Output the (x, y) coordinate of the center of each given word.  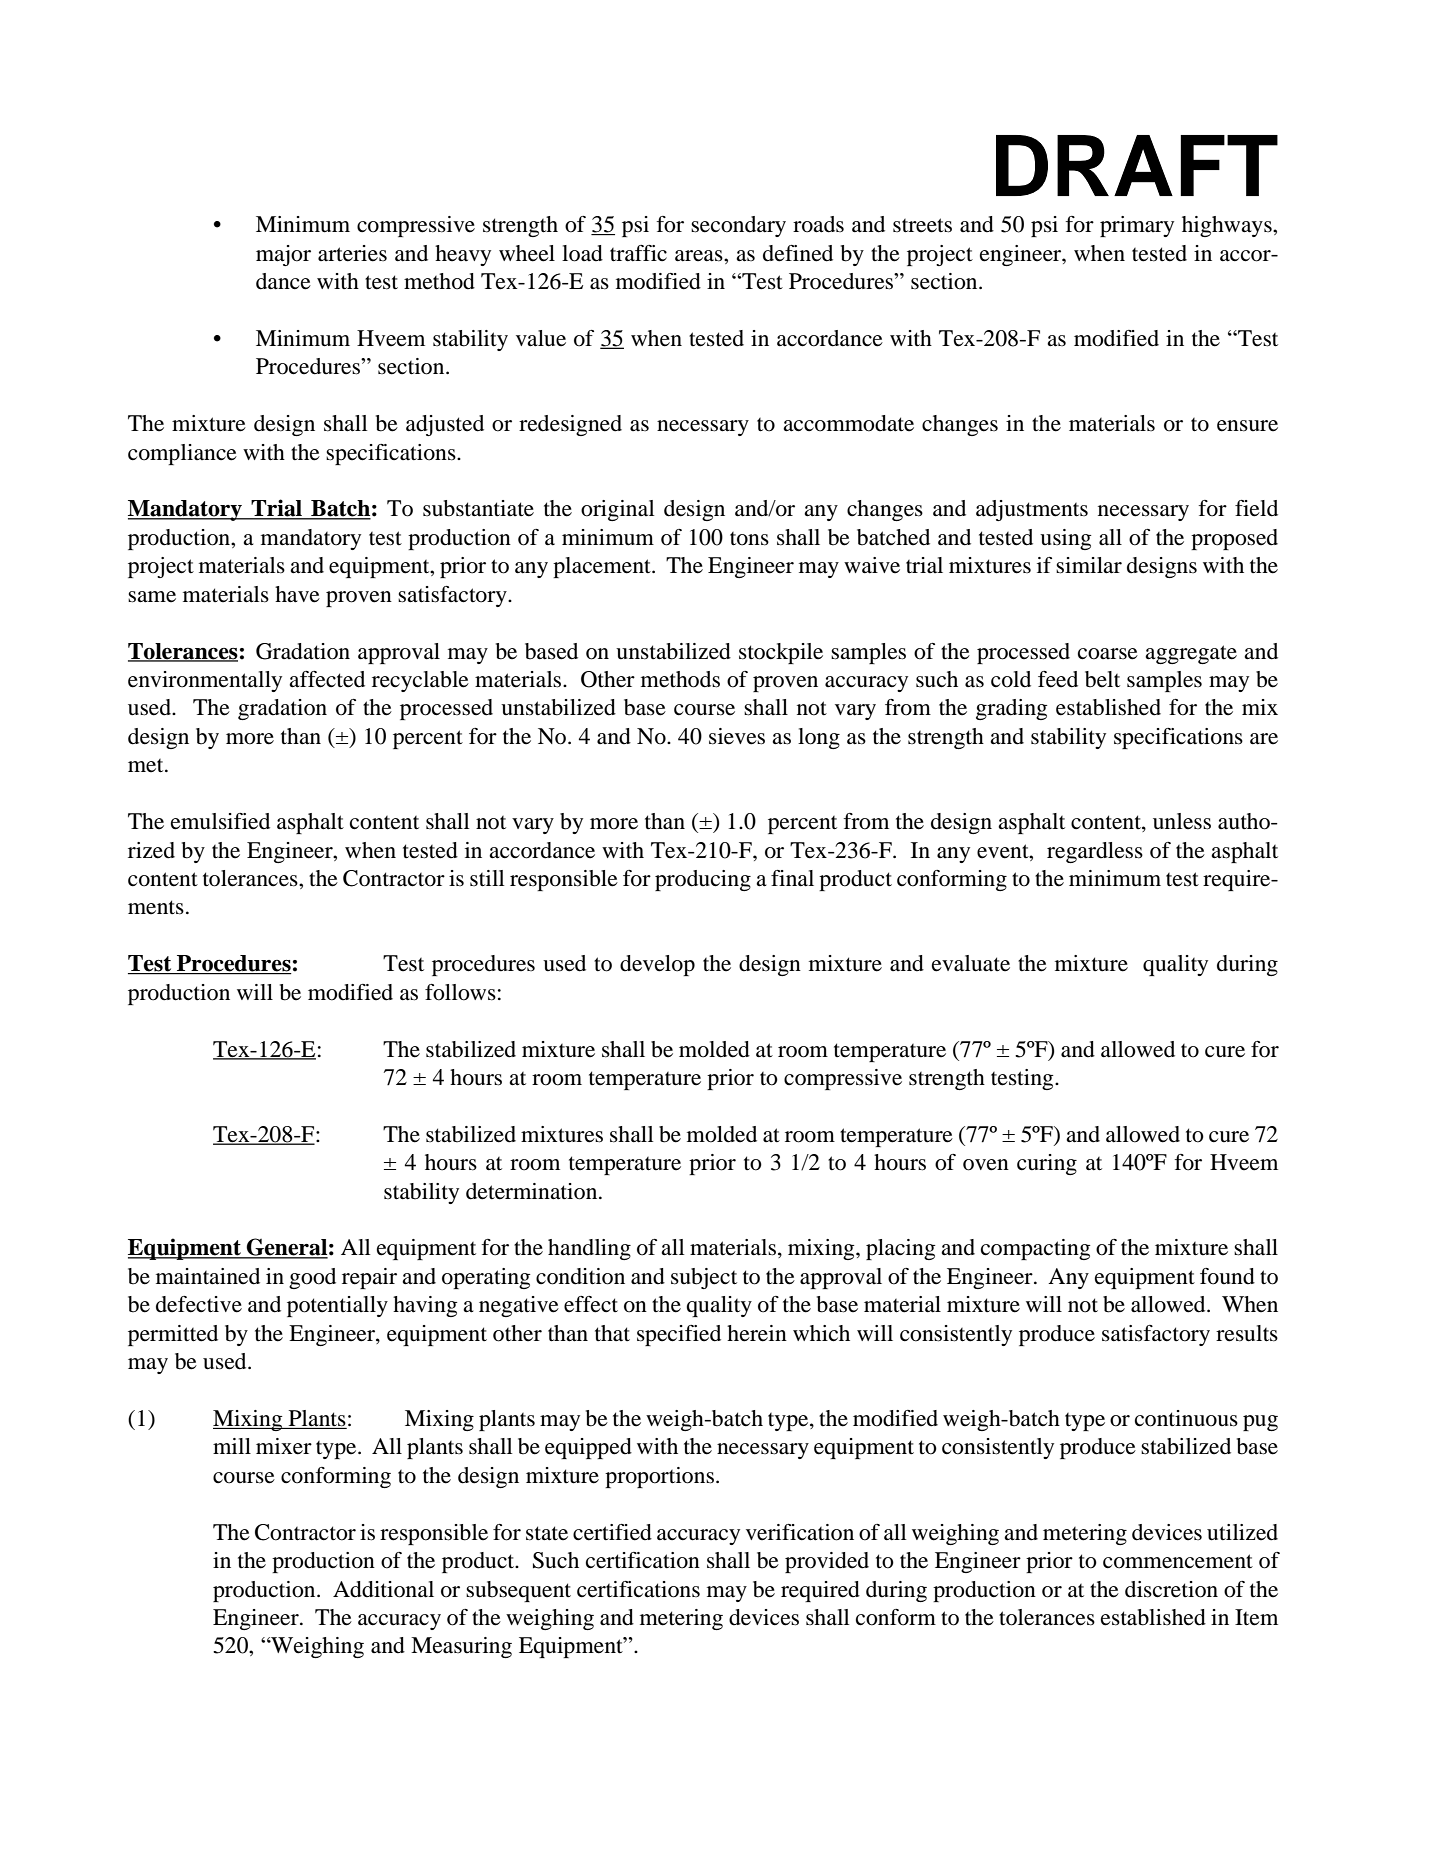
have (297, 594)
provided (827, 1562)
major (283, 255)
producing (703, 880)
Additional (383, 1589)
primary (1137, 226)
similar (1089, 565)
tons (749, 539)
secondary (738, 226)
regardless (1095, 852)
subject (704, 1278)
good (312, 1278)
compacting (1036, 1249)
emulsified (220, 821)
